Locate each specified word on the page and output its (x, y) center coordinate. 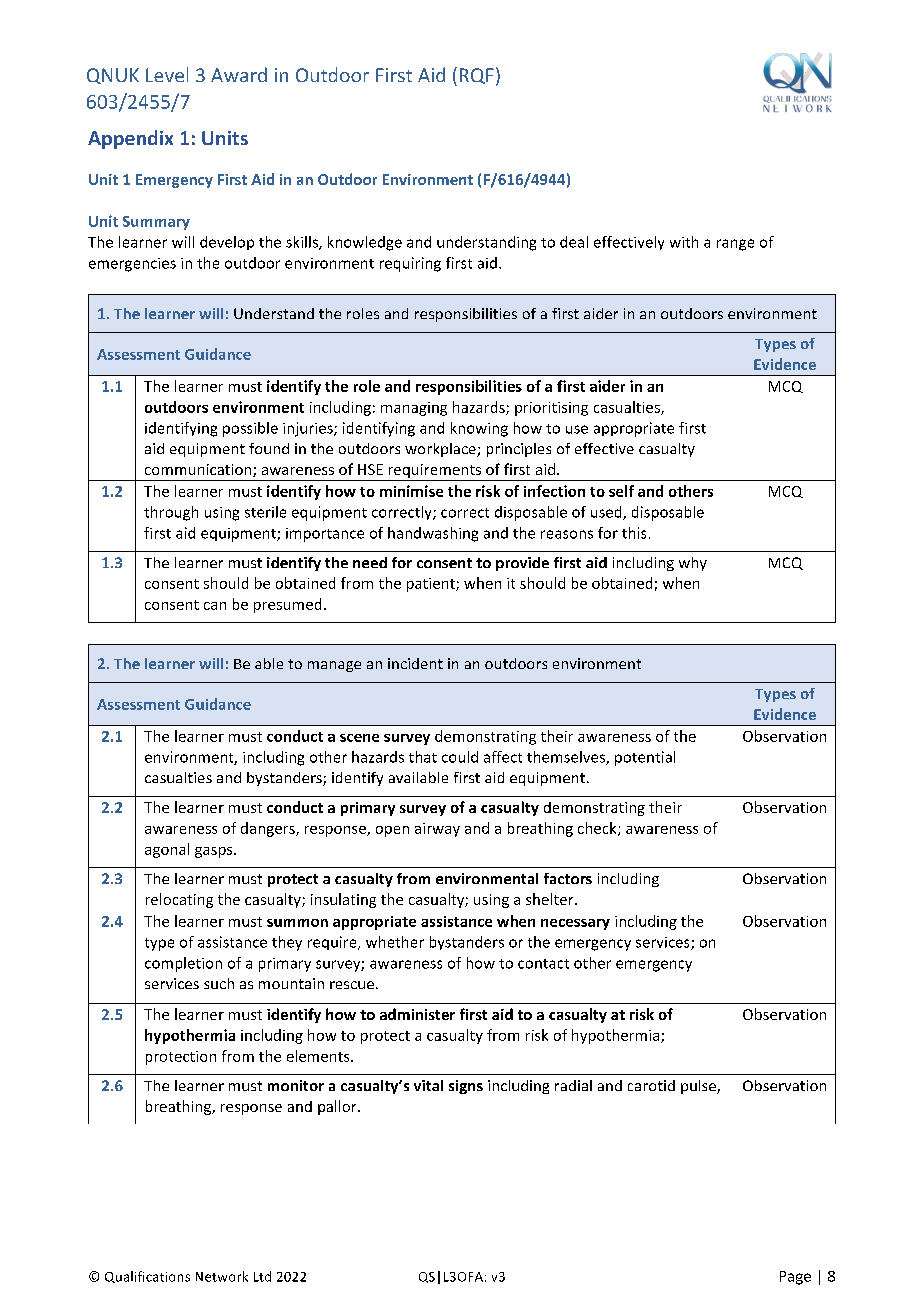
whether (395, 942)
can (215, 606)
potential (645, 758)
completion (183, 964)
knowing (479, 429)
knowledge (365, 243)
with (684, 242)
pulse (699, 1087)
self (621, 491)
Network (222, 1276)
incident (415, 663)
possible (250, 429)
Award (239, 74)
